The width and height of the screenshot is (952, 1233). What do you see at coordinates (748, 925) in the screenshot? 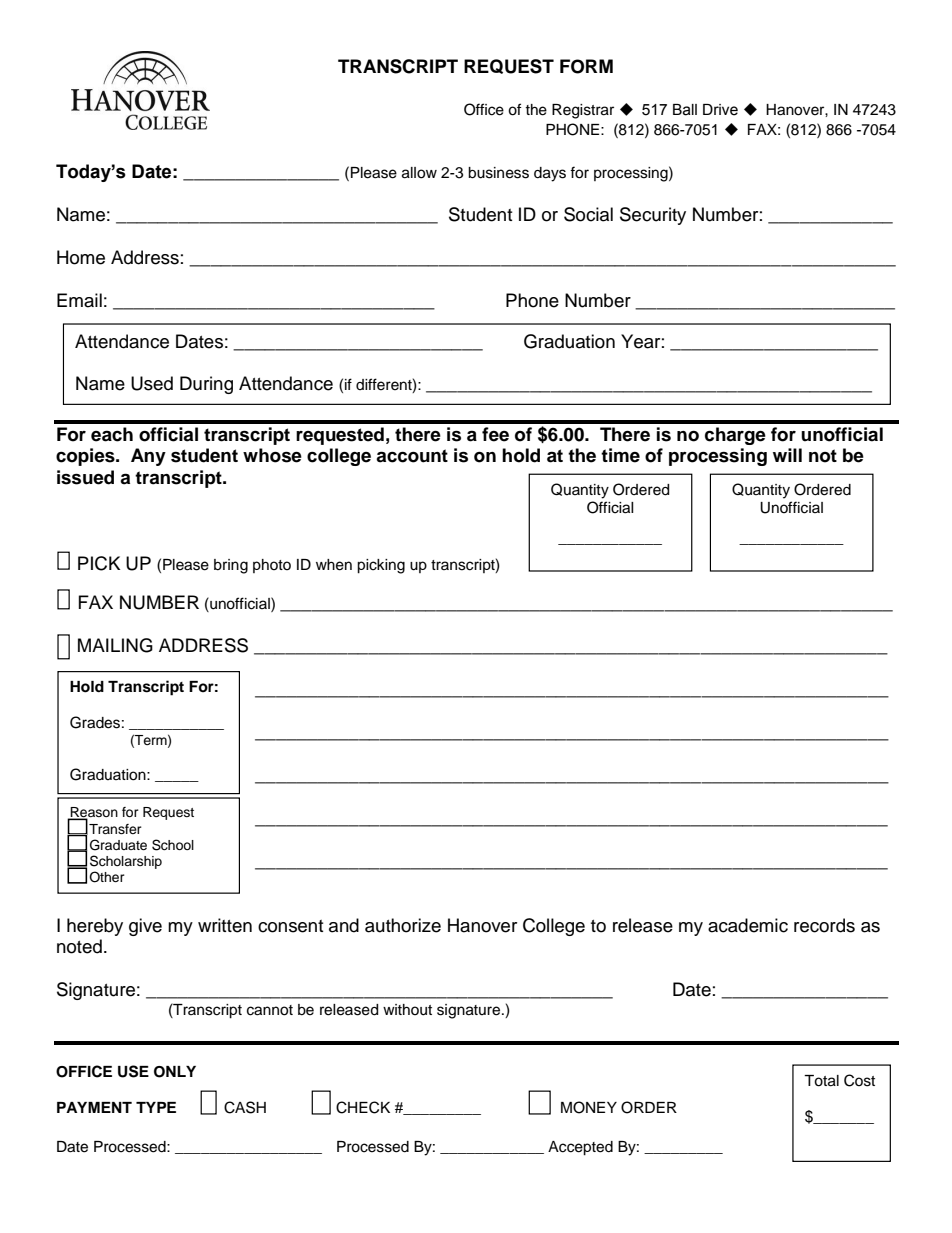
I see `academic` at bounding box center [748, 925].
